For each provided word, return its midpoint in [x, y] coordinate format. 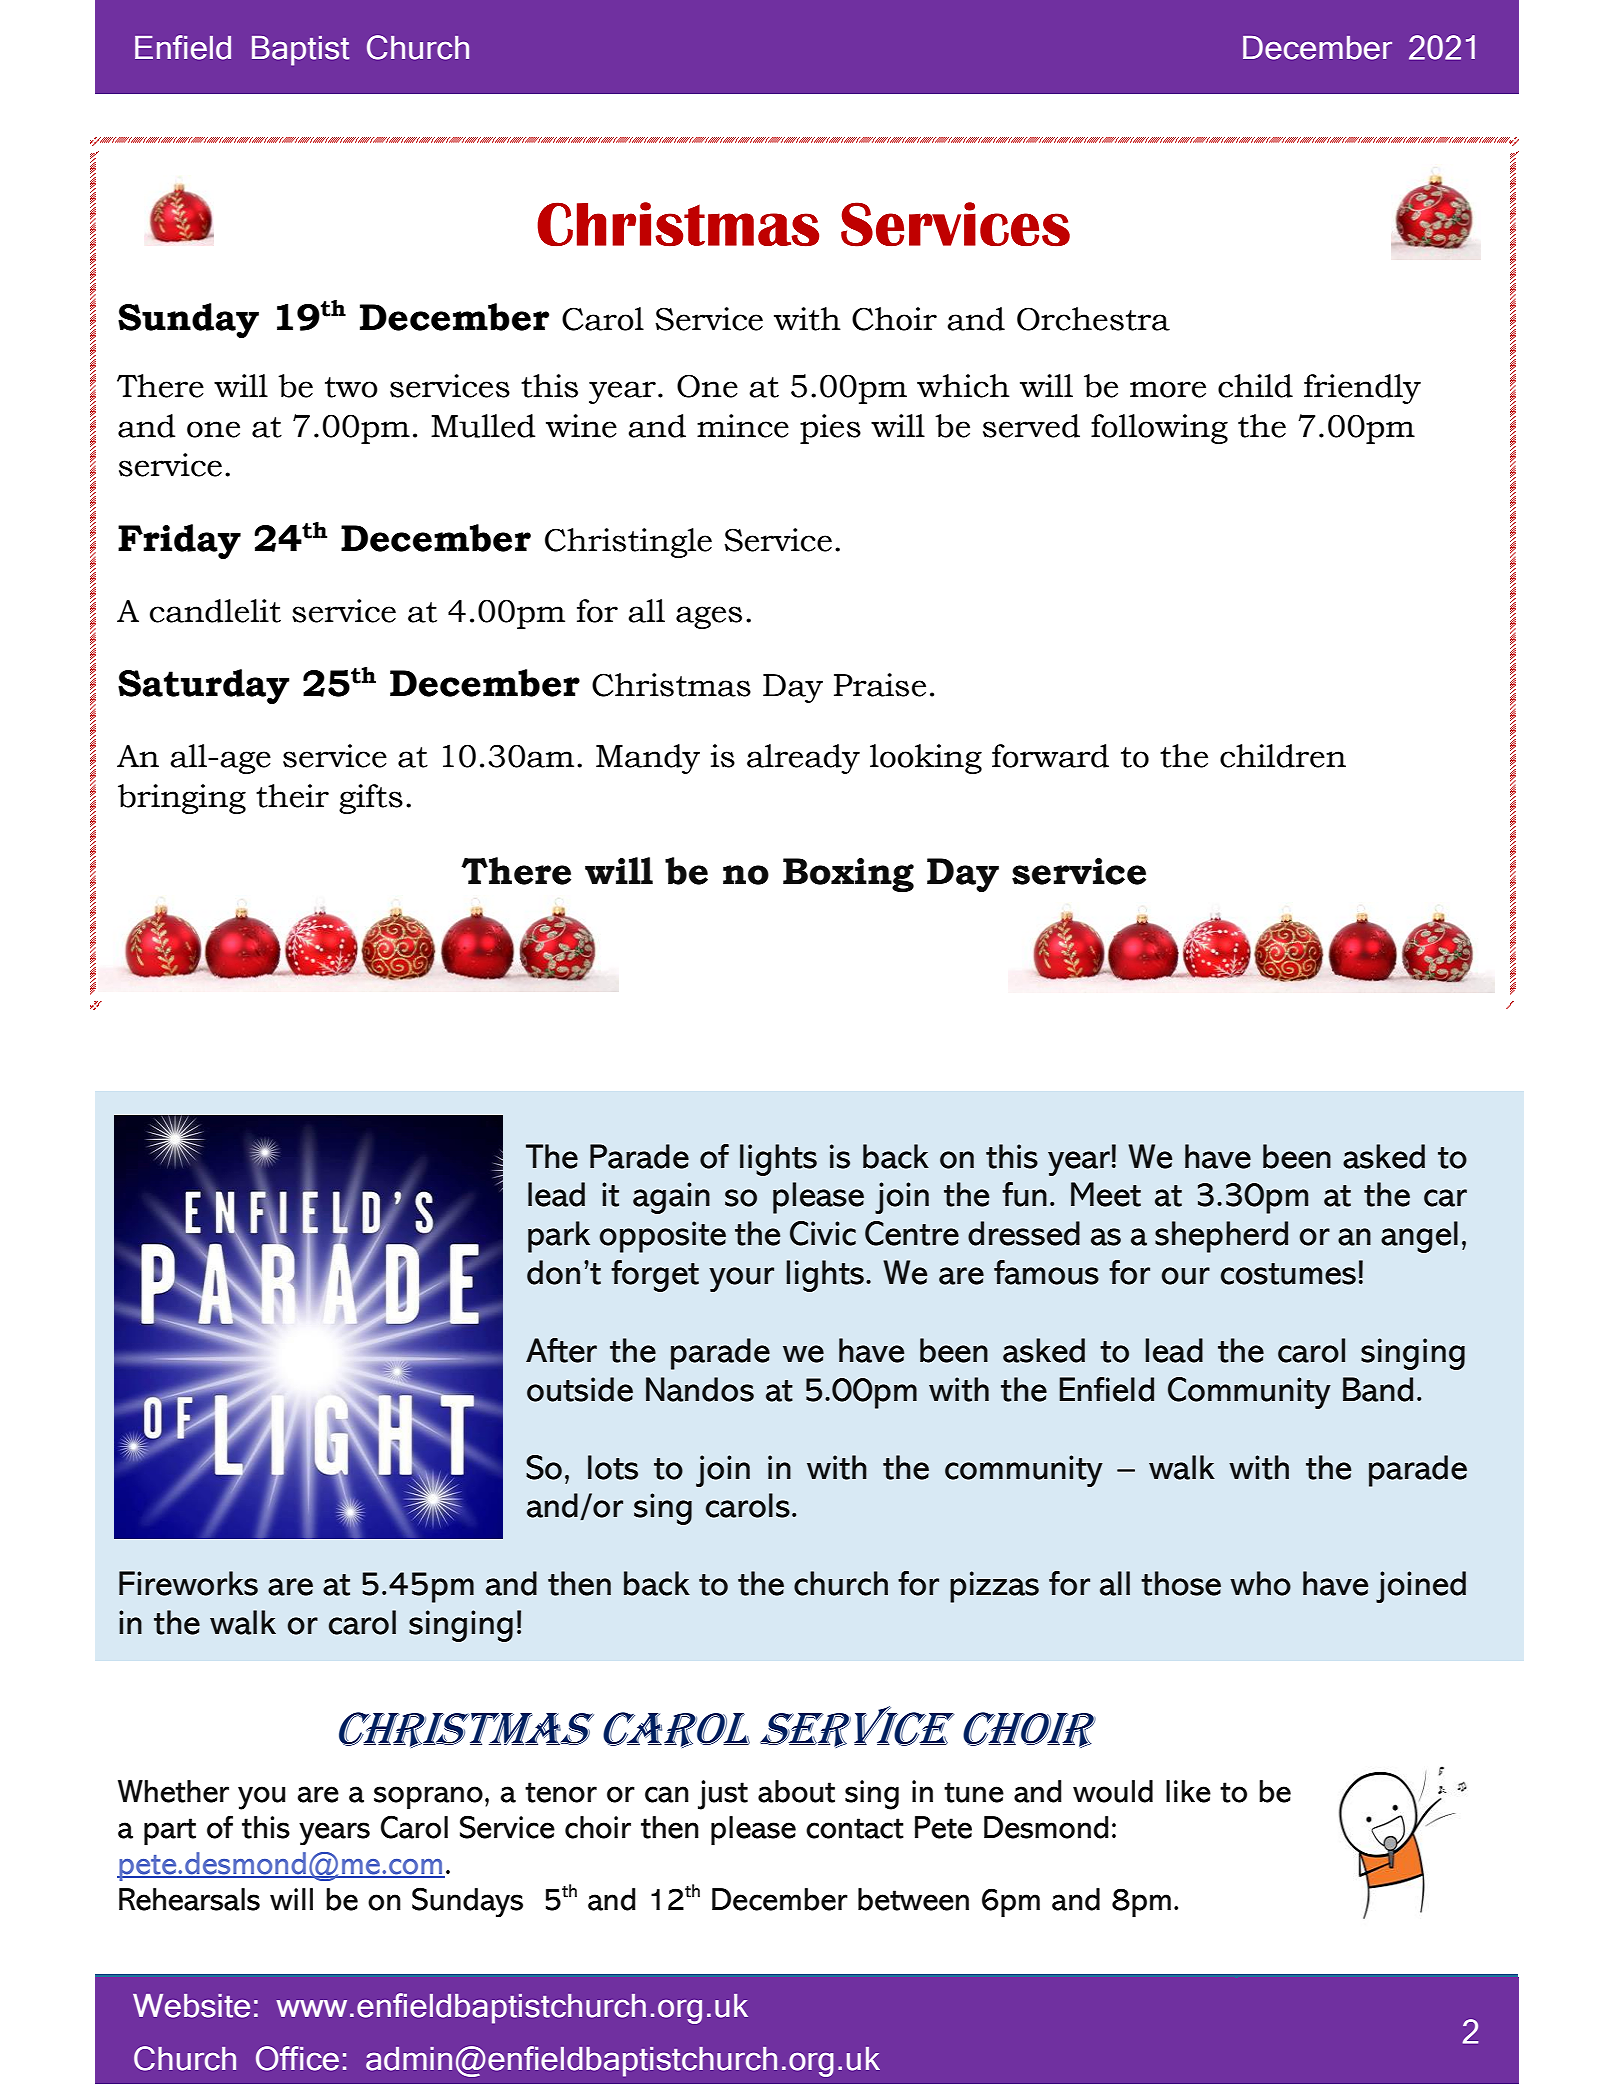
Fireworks [188, 1583]
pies [830, 429]
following [1159, 429]
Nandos [700, 1389]
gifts [371, 799]
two [351, 387]
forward [1050, 756]
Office [297, 2058]
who [1260, 1583]
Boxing [848, 875]
